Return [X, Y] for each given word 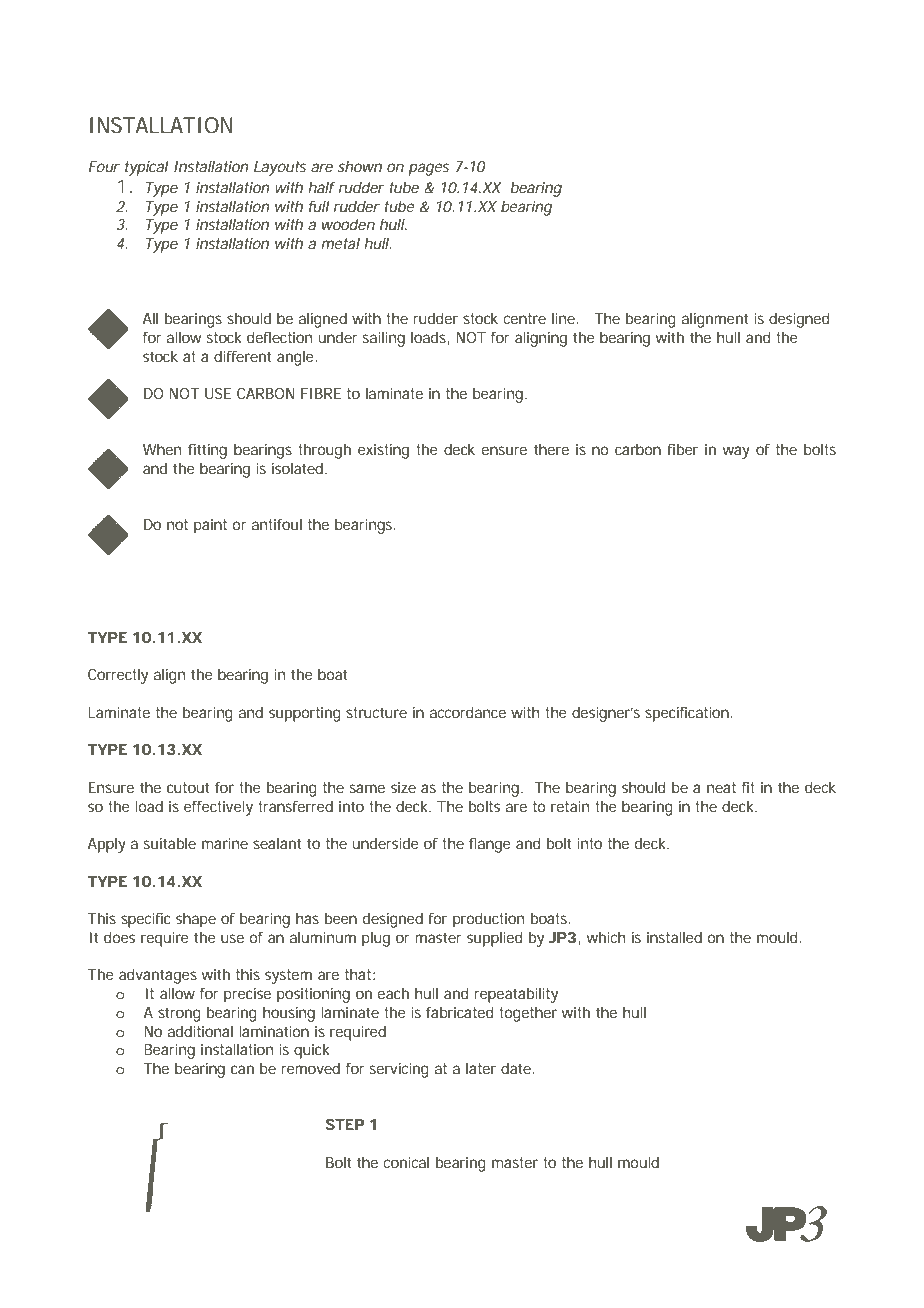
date [516, 1068]
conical [406, 1162]
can [242, 1069]
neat [721, 787]
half [322, 187]
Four [104, 166]
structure [376, 712]
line [563, 318]
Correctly [118, 676]
